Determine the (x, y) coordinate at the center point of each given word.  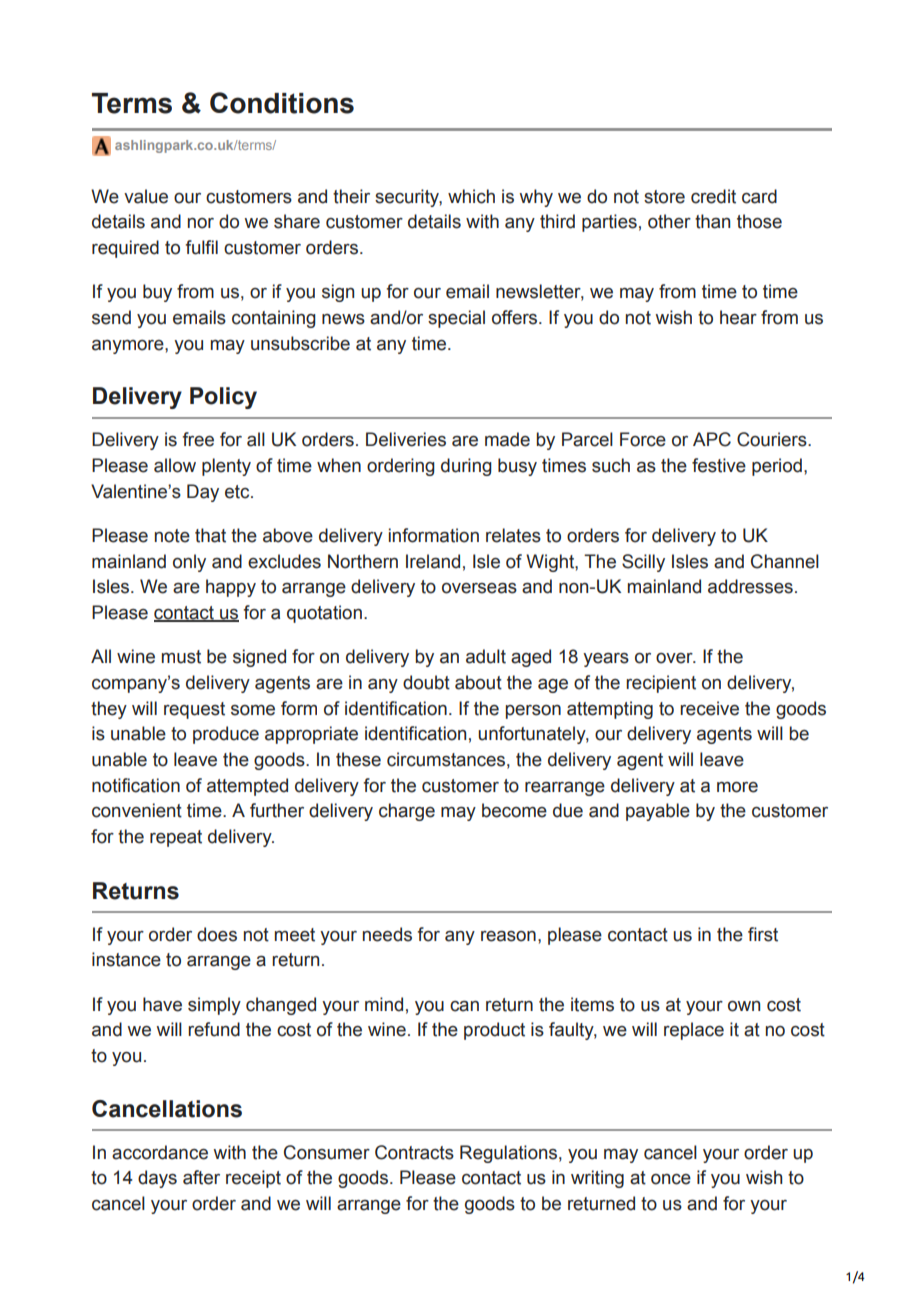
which (471, 196)
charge (407, 812)
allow (175, 465)
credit (713, 196)
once (671, 1179)
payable (658, 812)
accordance (160, 1152)
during (466, 467)
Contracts (414, 1152)
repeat (176, 838)
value (146, 196)
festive (719, 465)
